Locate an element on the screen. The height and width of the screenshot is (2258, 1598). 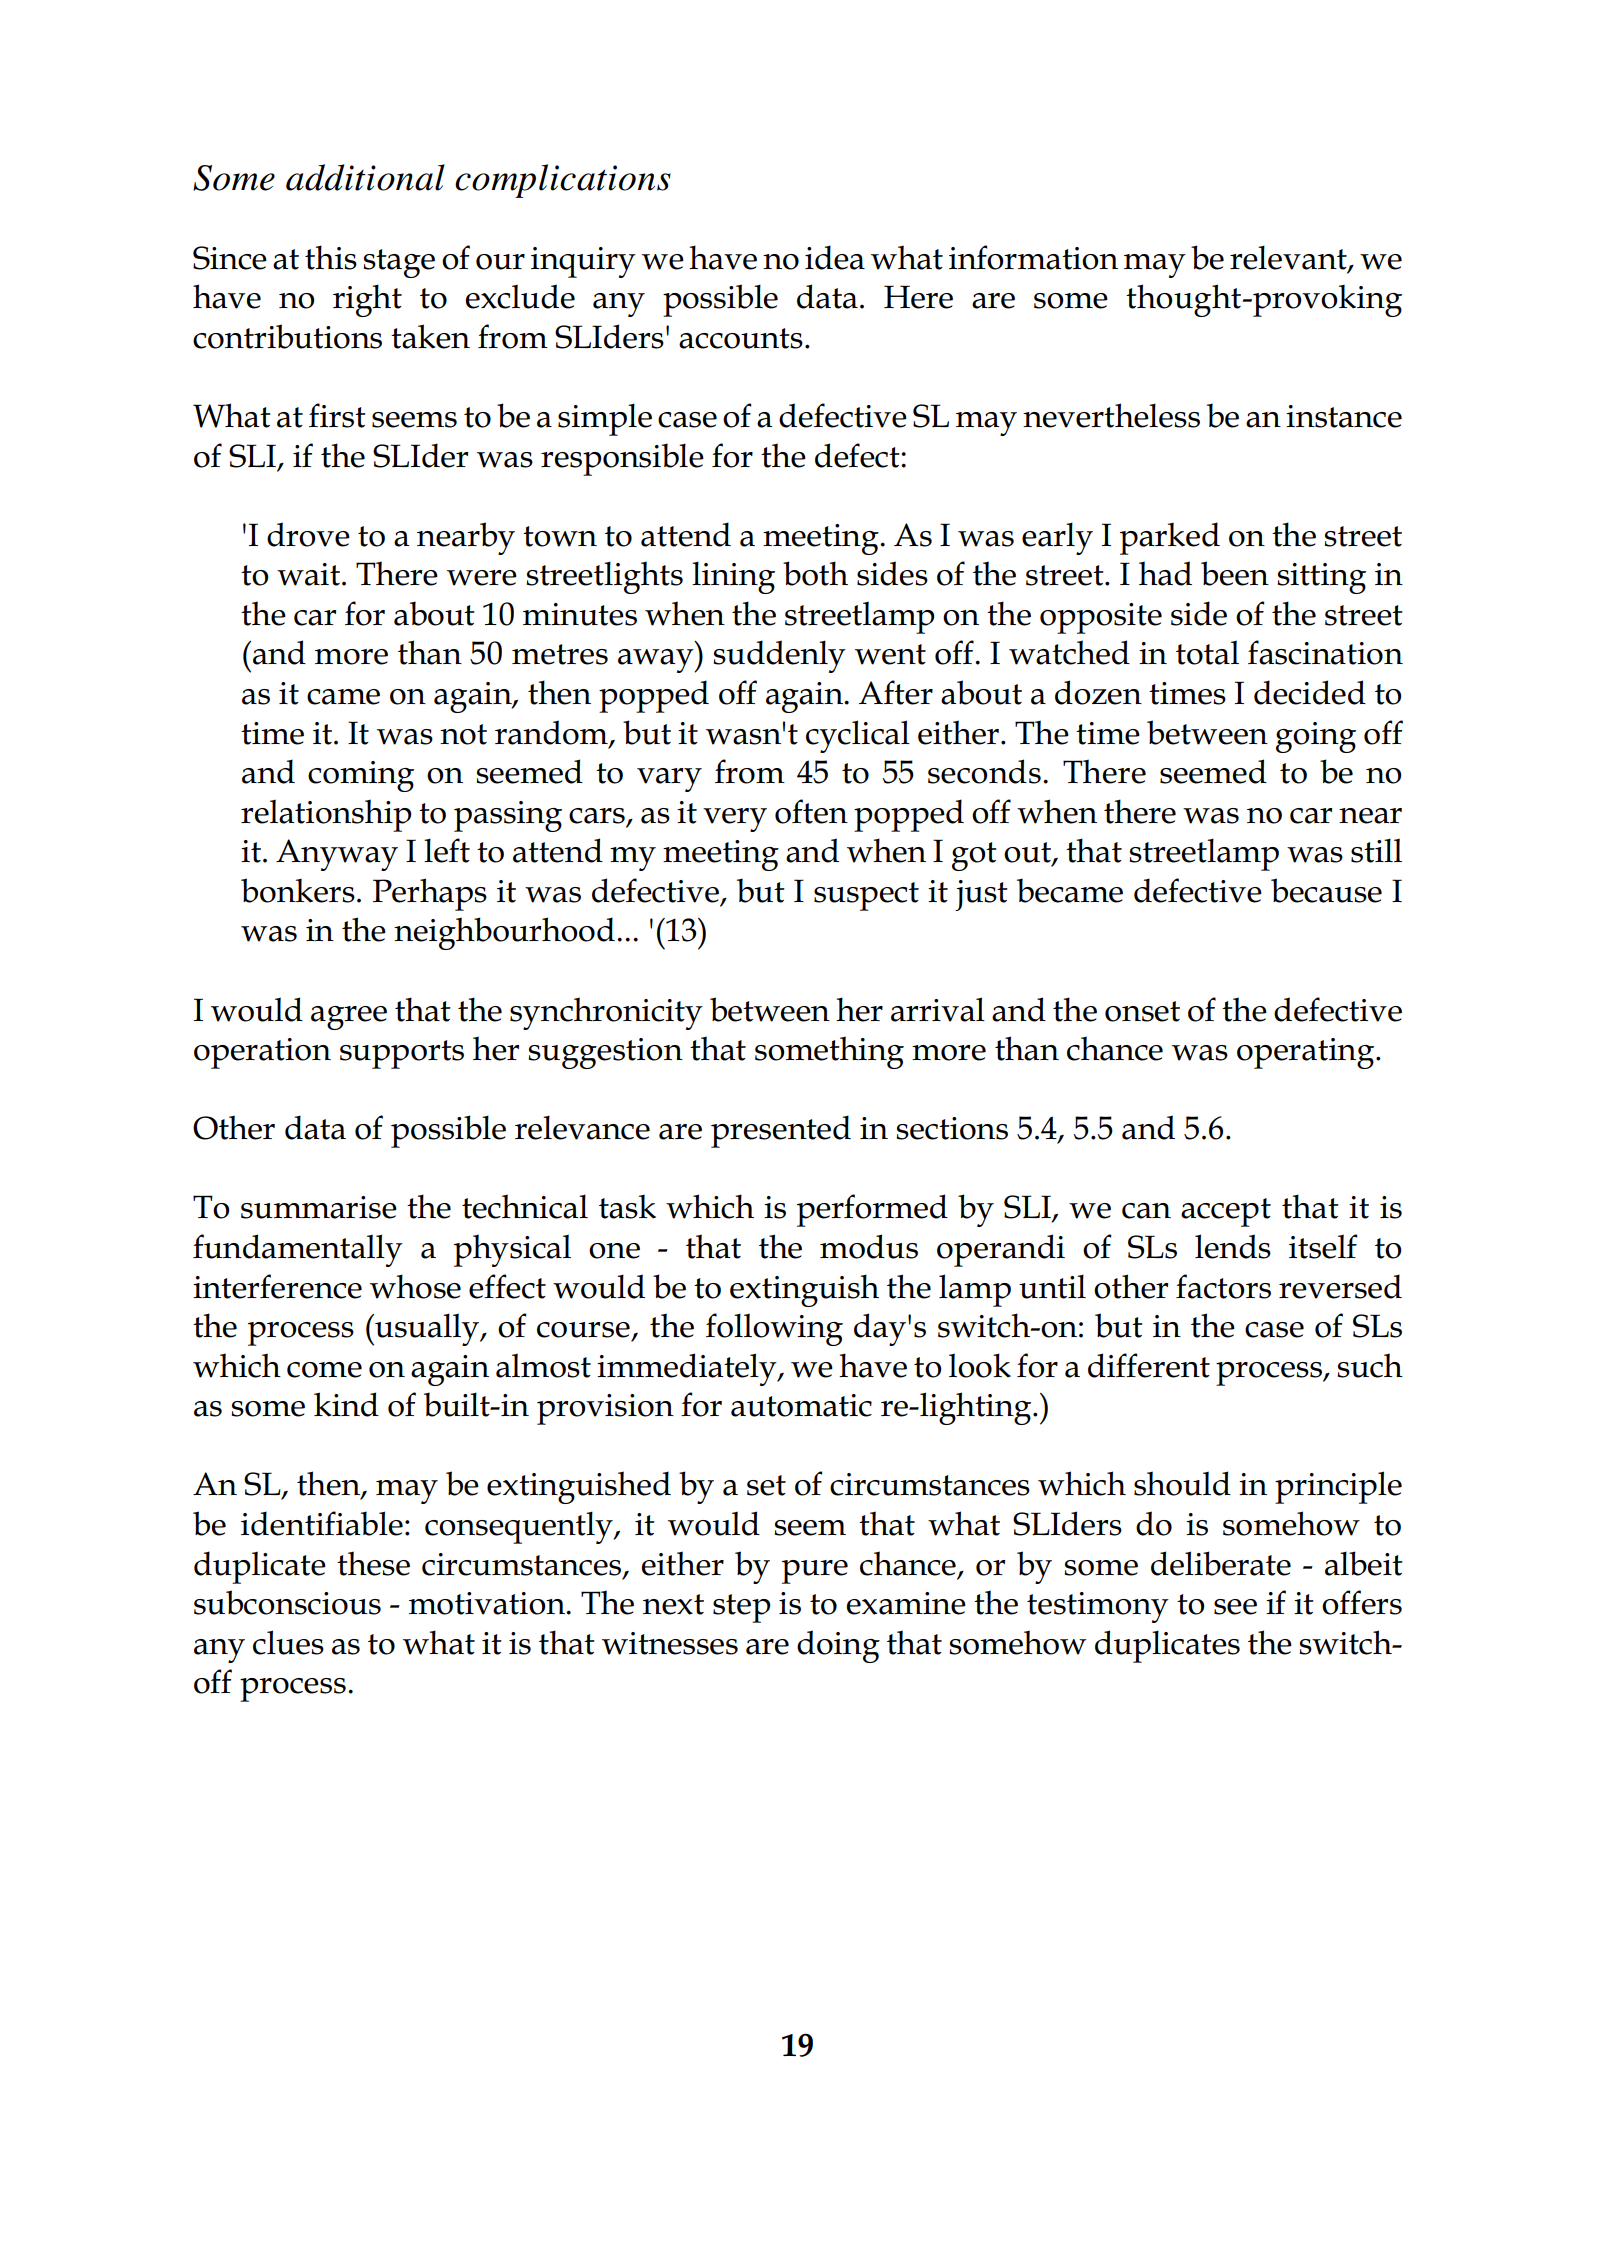
whose is located at coordinates (415, 1286).
